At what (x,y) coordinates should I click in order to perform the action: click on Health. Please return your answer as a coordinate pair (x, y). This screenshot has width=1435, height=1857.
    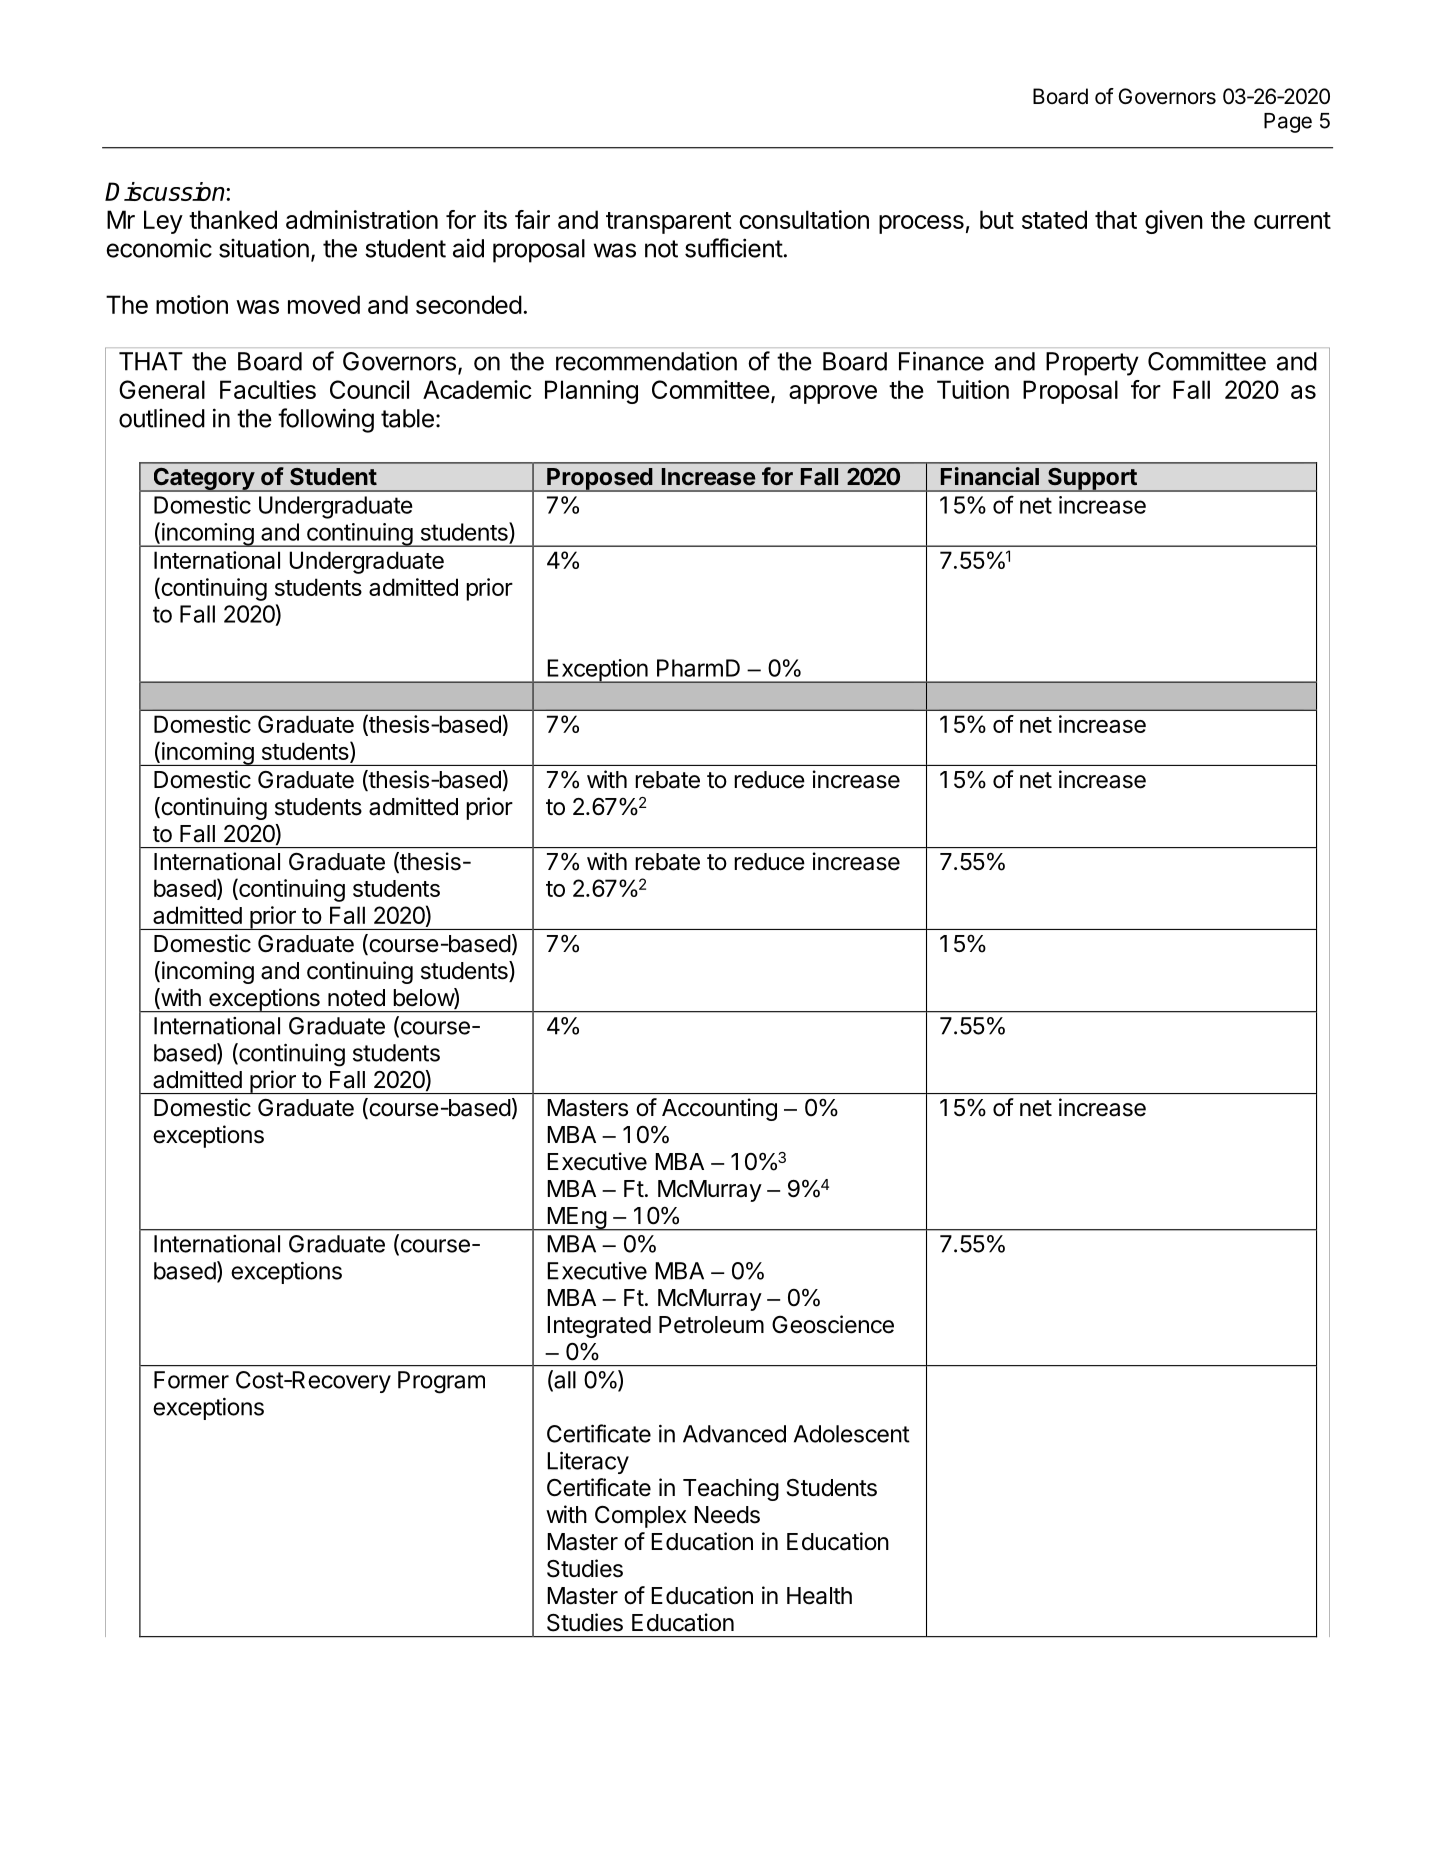
    Looking at the image, I should click on (819, 1596).
